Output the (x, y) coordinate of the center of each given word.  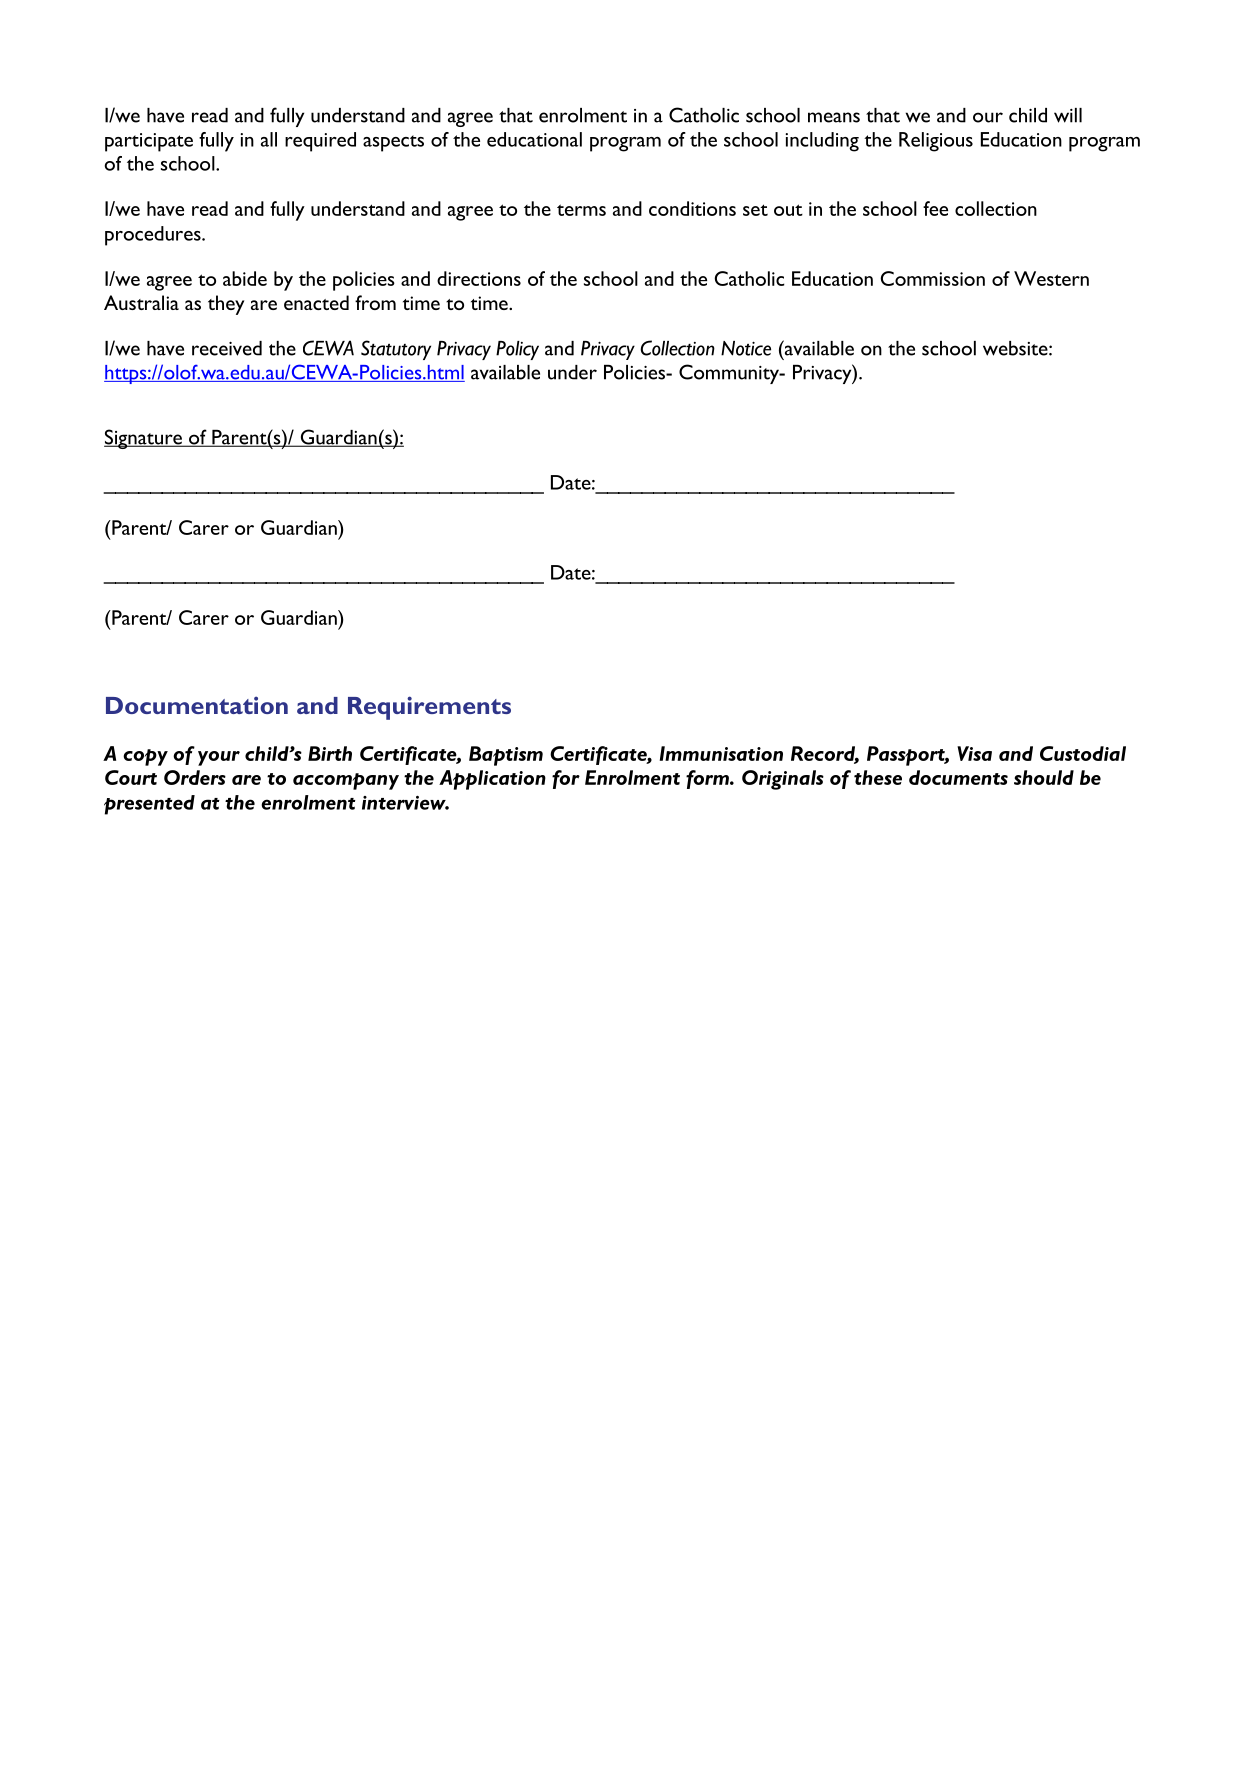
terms (581, 210)
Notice (746, 348)
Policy (517, 350)
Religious (936, 142)
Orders (195, 777)
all (269, 139)
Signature (144, 439)
